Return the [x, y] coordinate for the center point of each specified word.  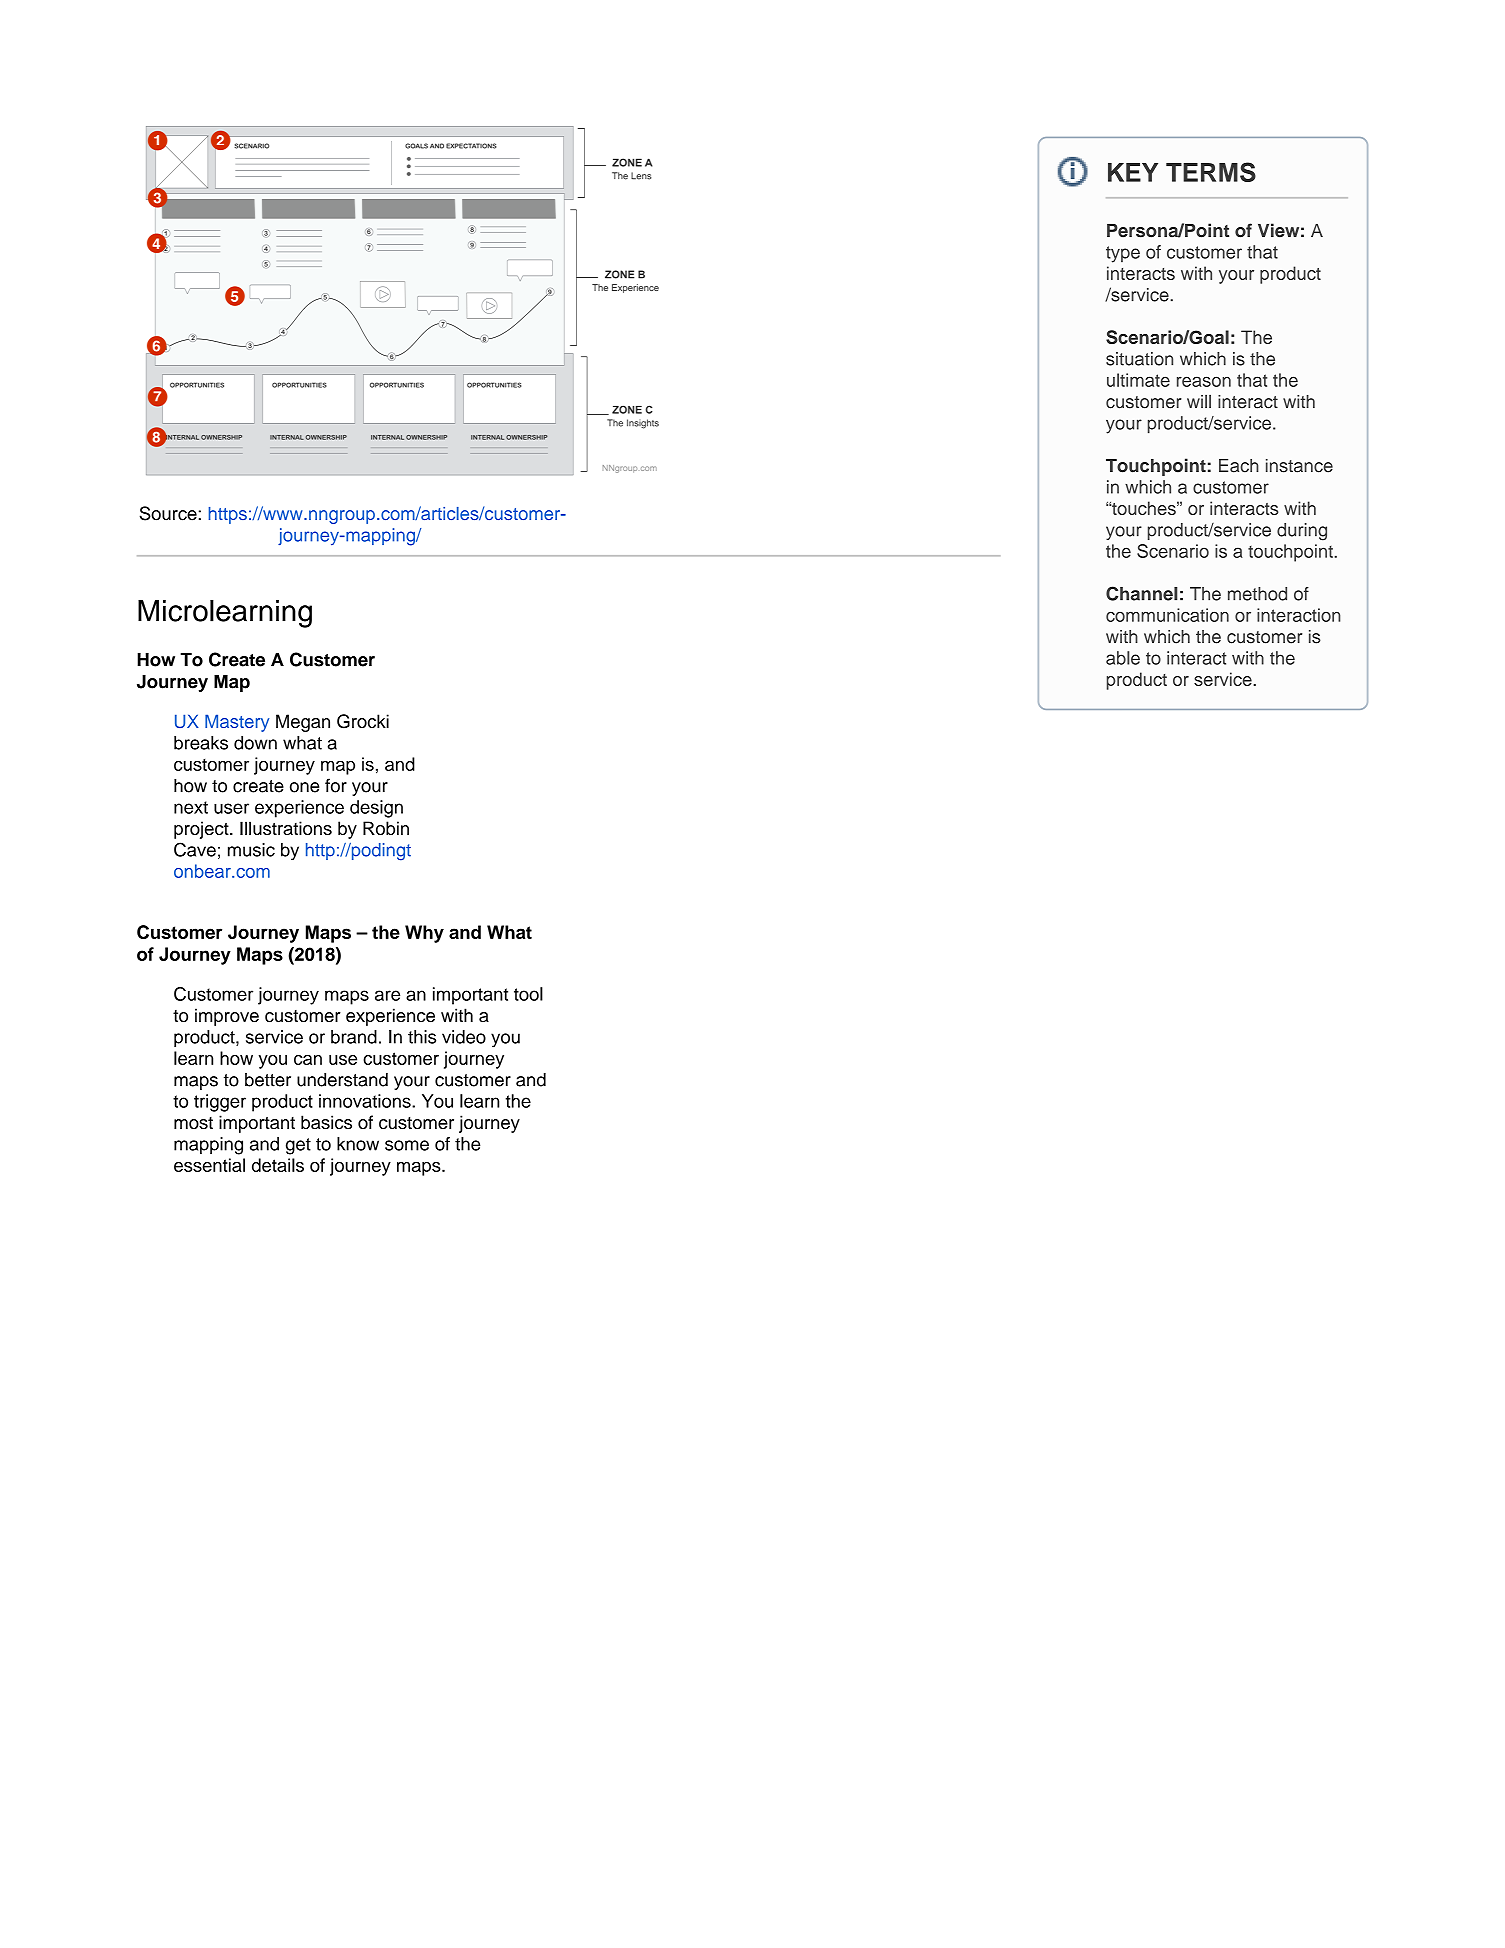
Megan [303, 723]
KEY [1133, 172]
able [1123, 658]
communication [1167, 615]
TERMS [1211, 172]
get [298, 1146]
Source [168, 513]
